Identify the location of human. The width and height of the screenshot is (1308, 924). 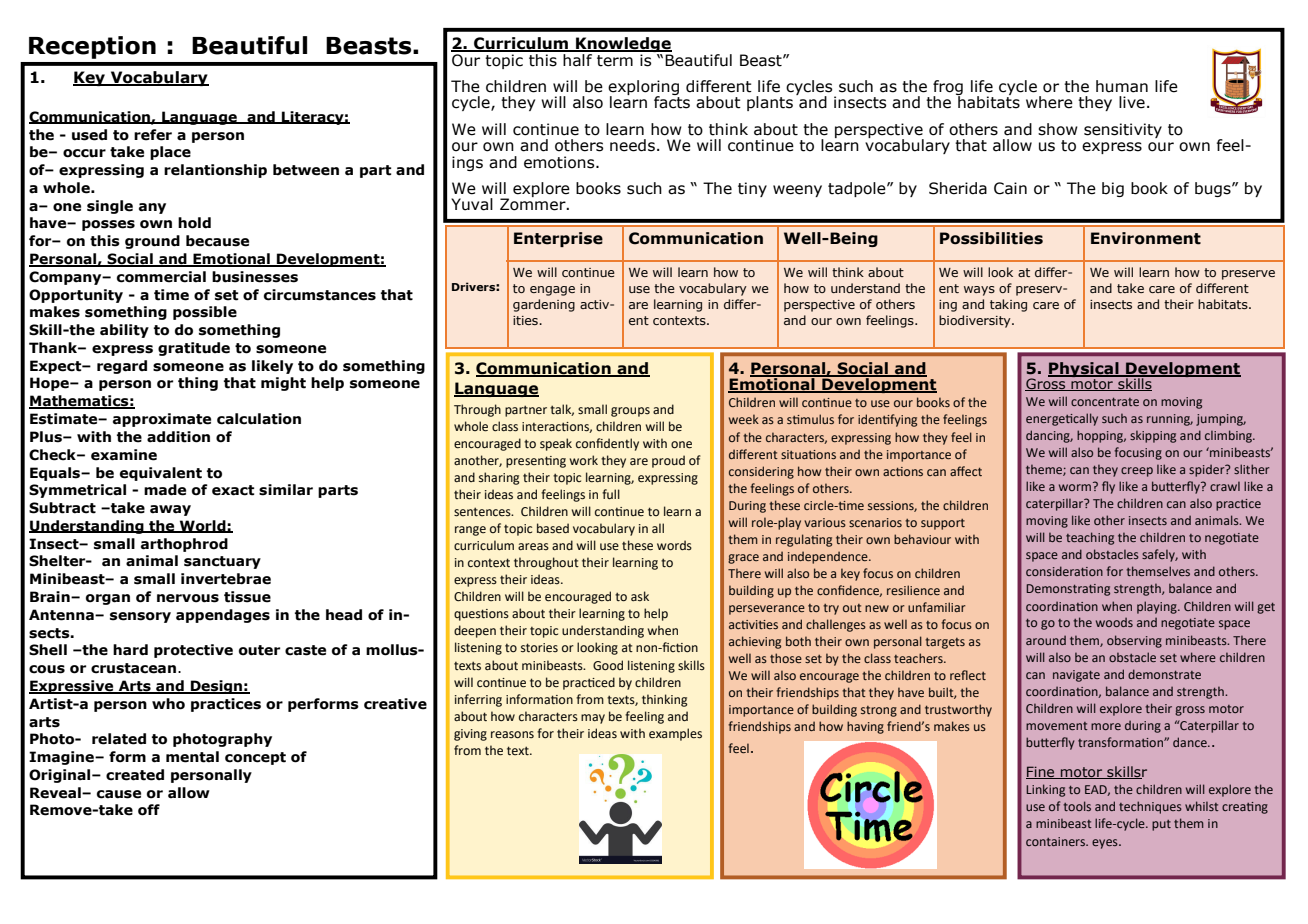
(1122, 86).
